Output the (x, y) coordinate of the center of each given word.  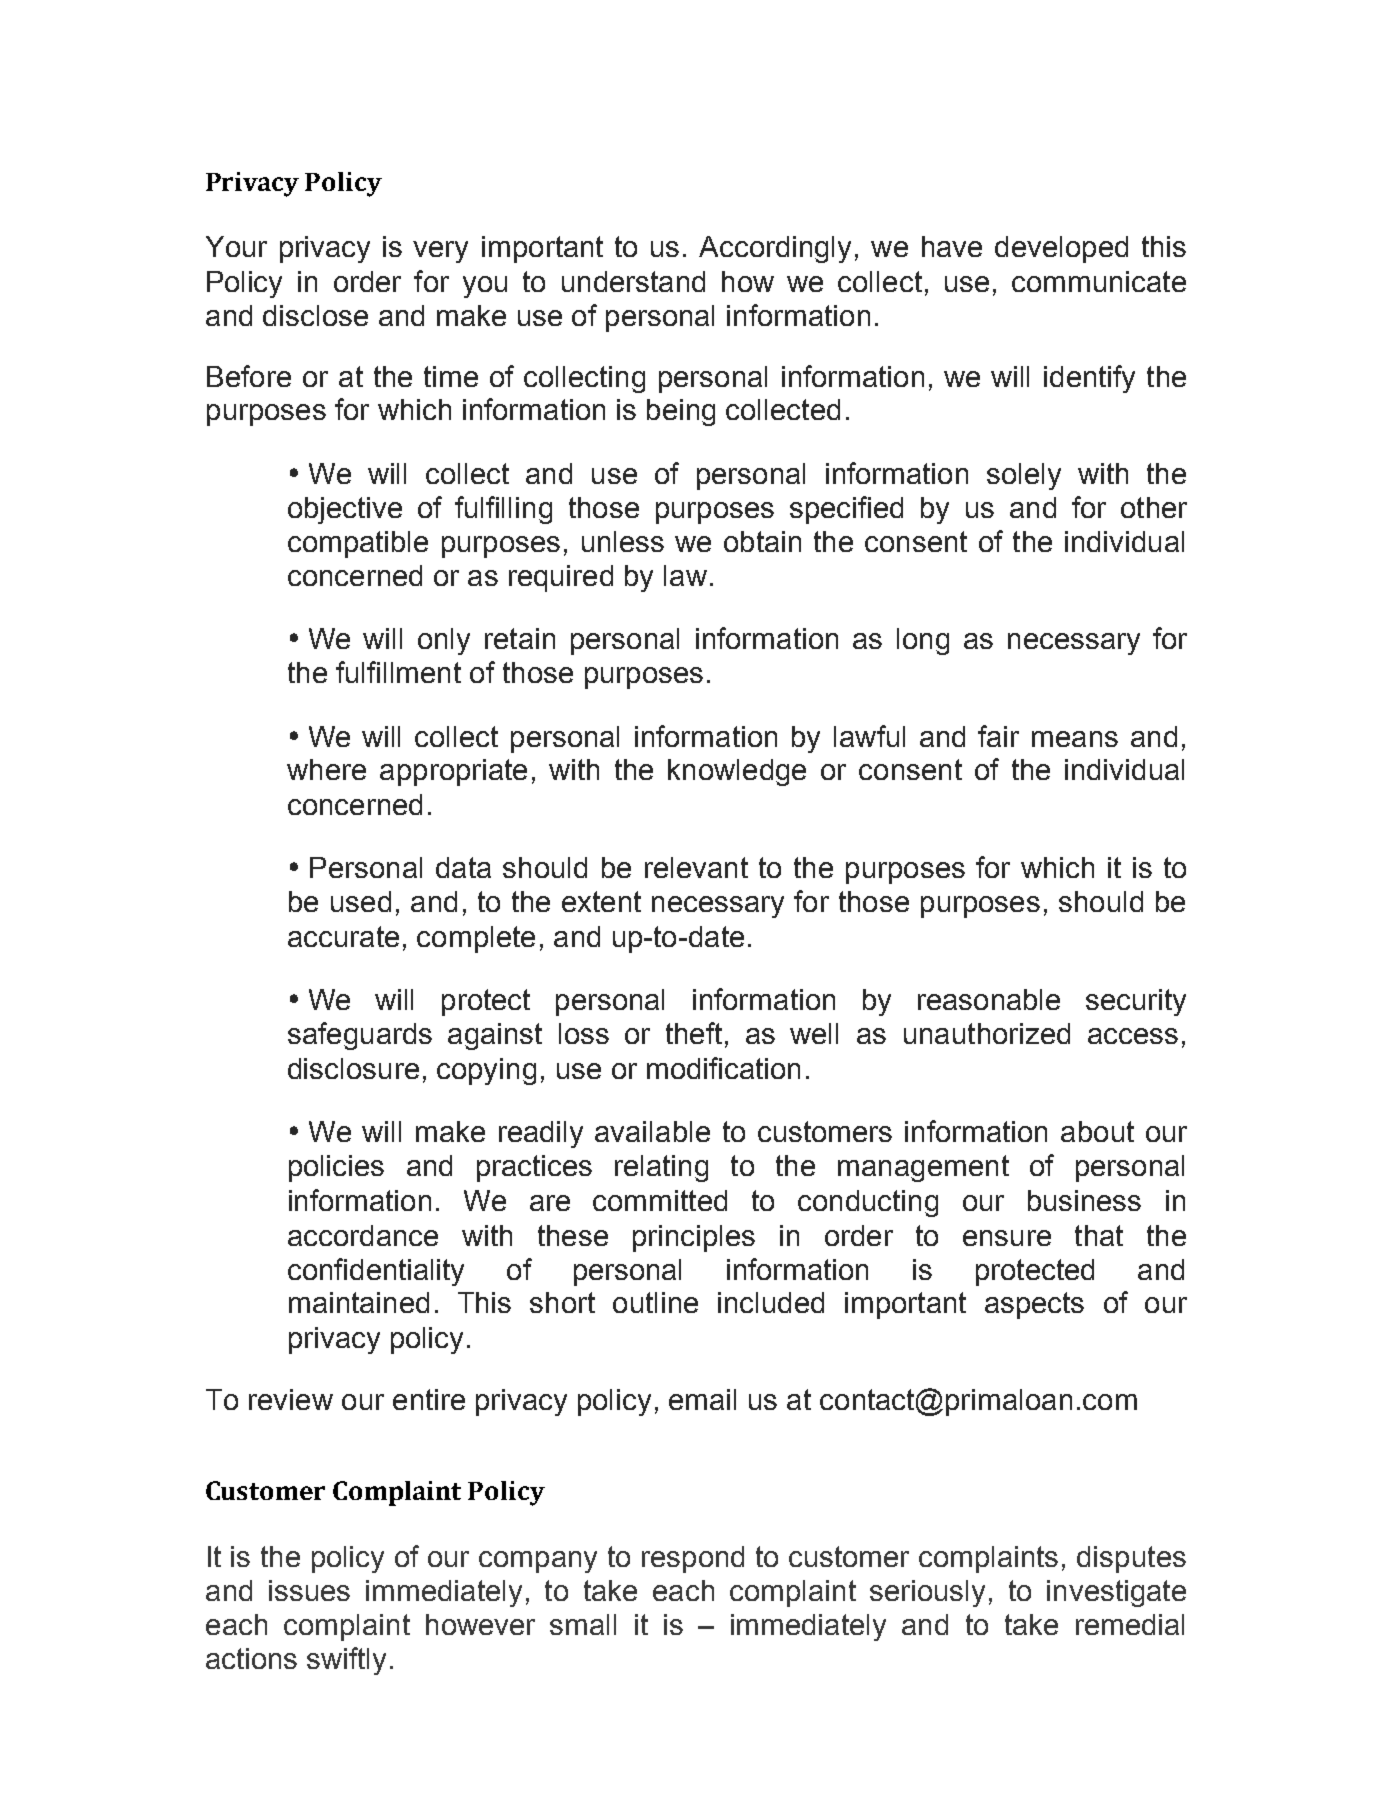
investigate (1116, 1593)
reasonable (989, 999)
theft (694, 1033)
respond (693, 1559)
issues (309, 1590)
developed (1061, 249)
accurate (343, 936)
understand (633, 281)
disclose (315, 315)
